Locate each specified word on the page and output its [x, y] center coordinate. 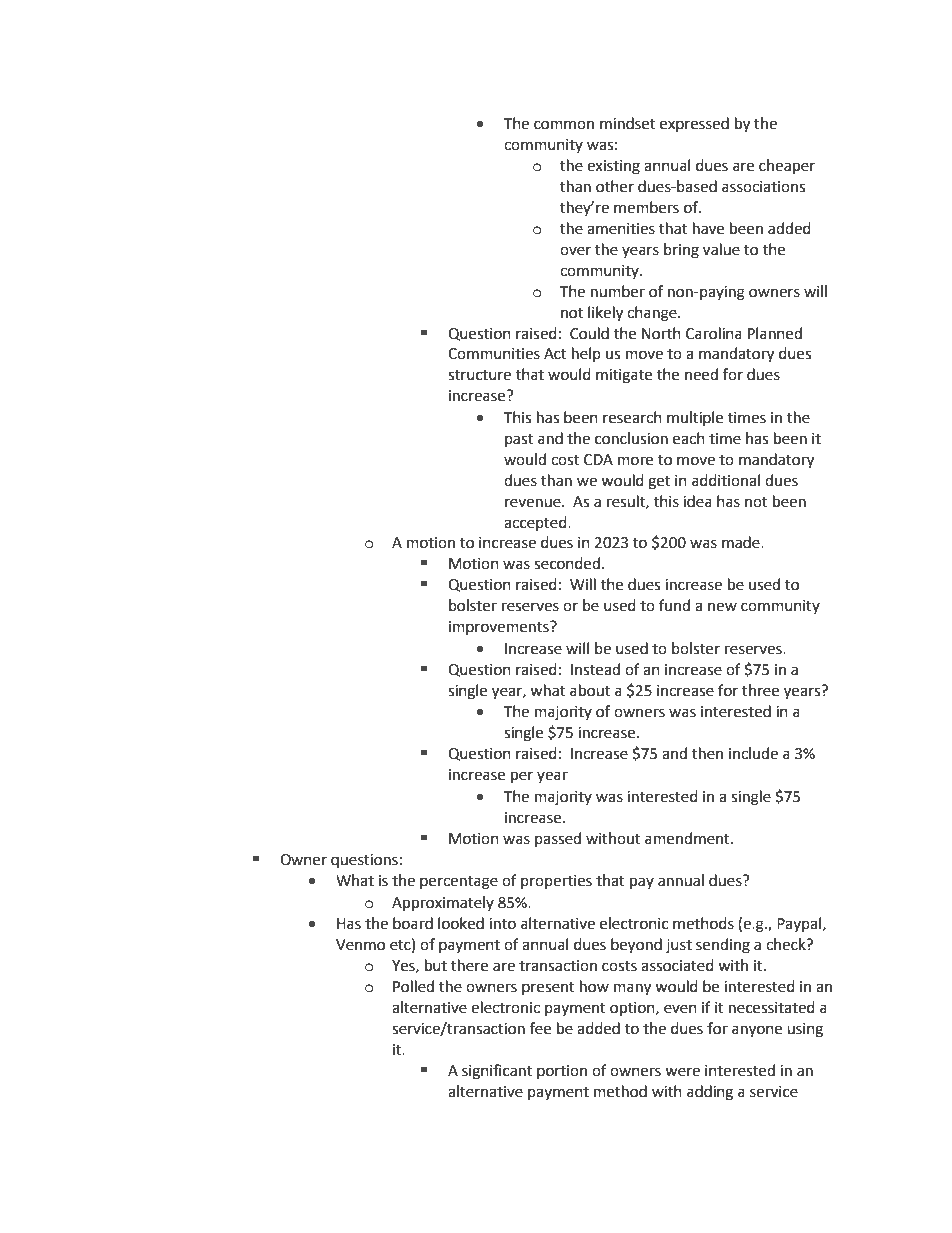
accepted [536, 523]
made [742, 542]
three [760, 690]
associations [763, 187]
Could [589, 333]
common [564, 125]
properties [556, 882]
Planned [775, 333]
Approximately [443, 904]
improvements [500, 628]
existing [613, 167]
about [590, 690]
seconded [567, 563]
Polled [413, 986]
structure [479, 375]
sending [723, 946]
